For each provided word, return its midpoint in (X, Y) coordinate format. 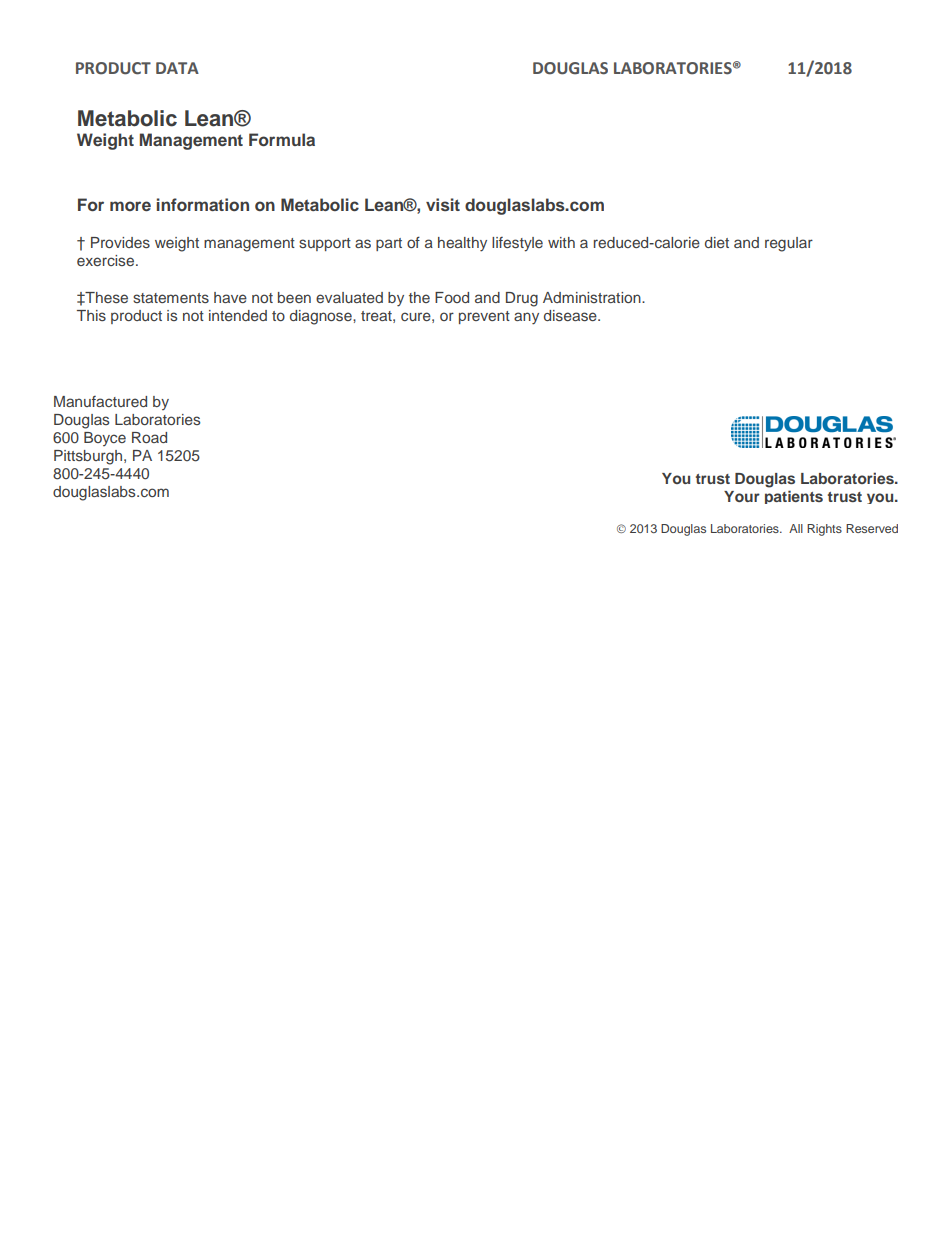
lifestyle (517, 244)
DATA (177, 68)
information (203, 204)
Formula (282, 139)
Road (149, 437)
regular (789, 244)
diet (717, 242)
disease (571, 315)
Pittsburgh (88, 457)
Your (742, 496)
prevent (484, 317)
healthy (462, 244)
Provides (120, 242)
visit (443, 204)
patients (794, 497)
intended (238, 315)
